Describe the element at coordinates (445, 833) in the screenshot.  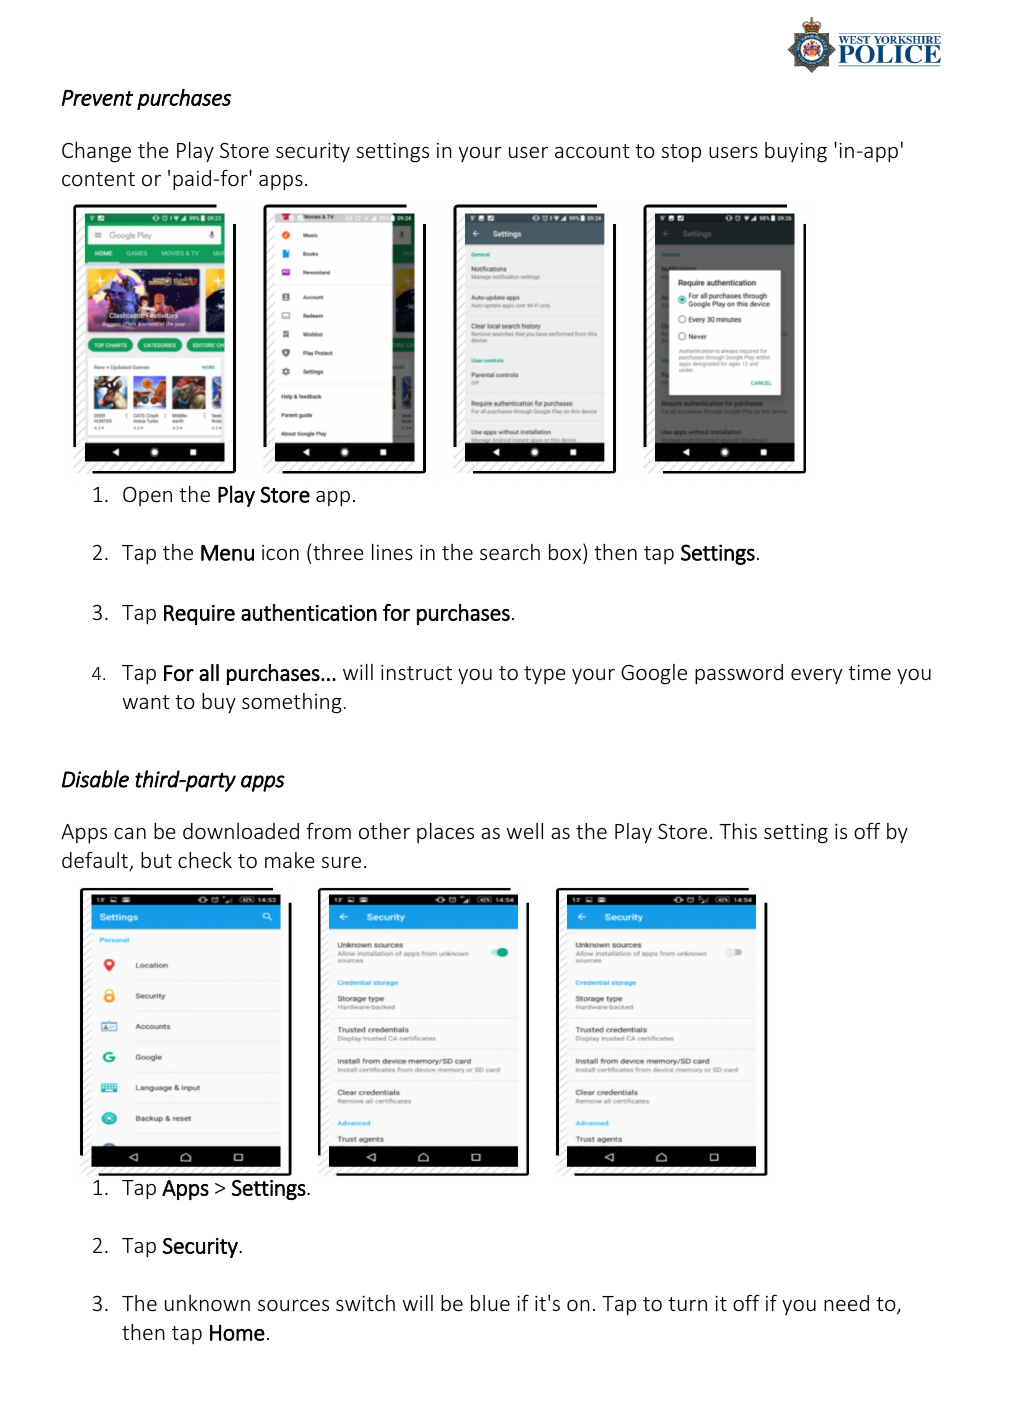
I see `places` at that location.
